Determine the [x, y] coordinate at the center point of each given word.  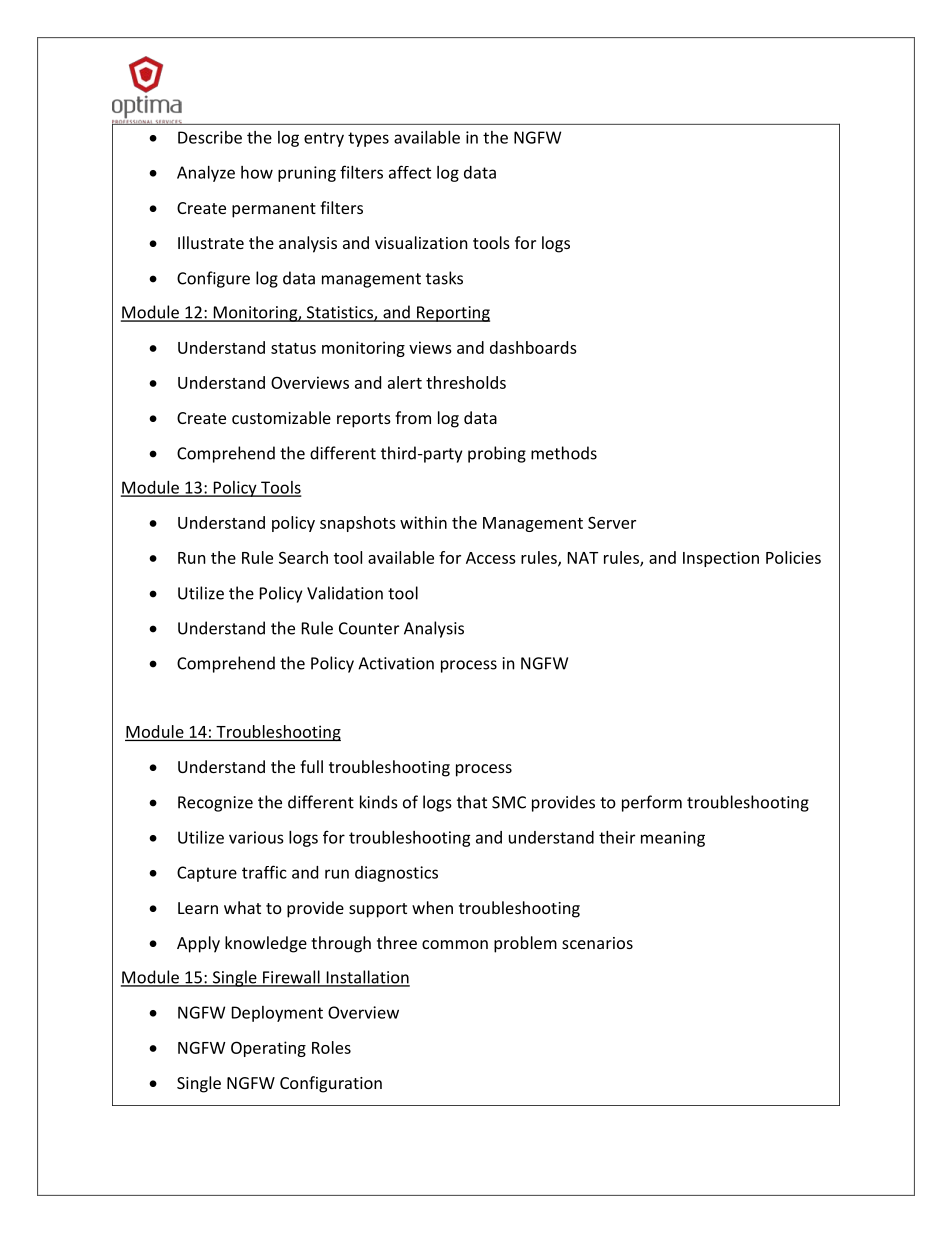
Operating [268, 1049]
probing [497, 454]
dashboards [533, 347]
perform [652, 803]
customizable [281, 417]
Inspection [721, 559]
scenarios [597, 943]
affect [410, 172]
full [311, 766]
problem [525, 944]
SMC [509, 802]
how [257, 172]
